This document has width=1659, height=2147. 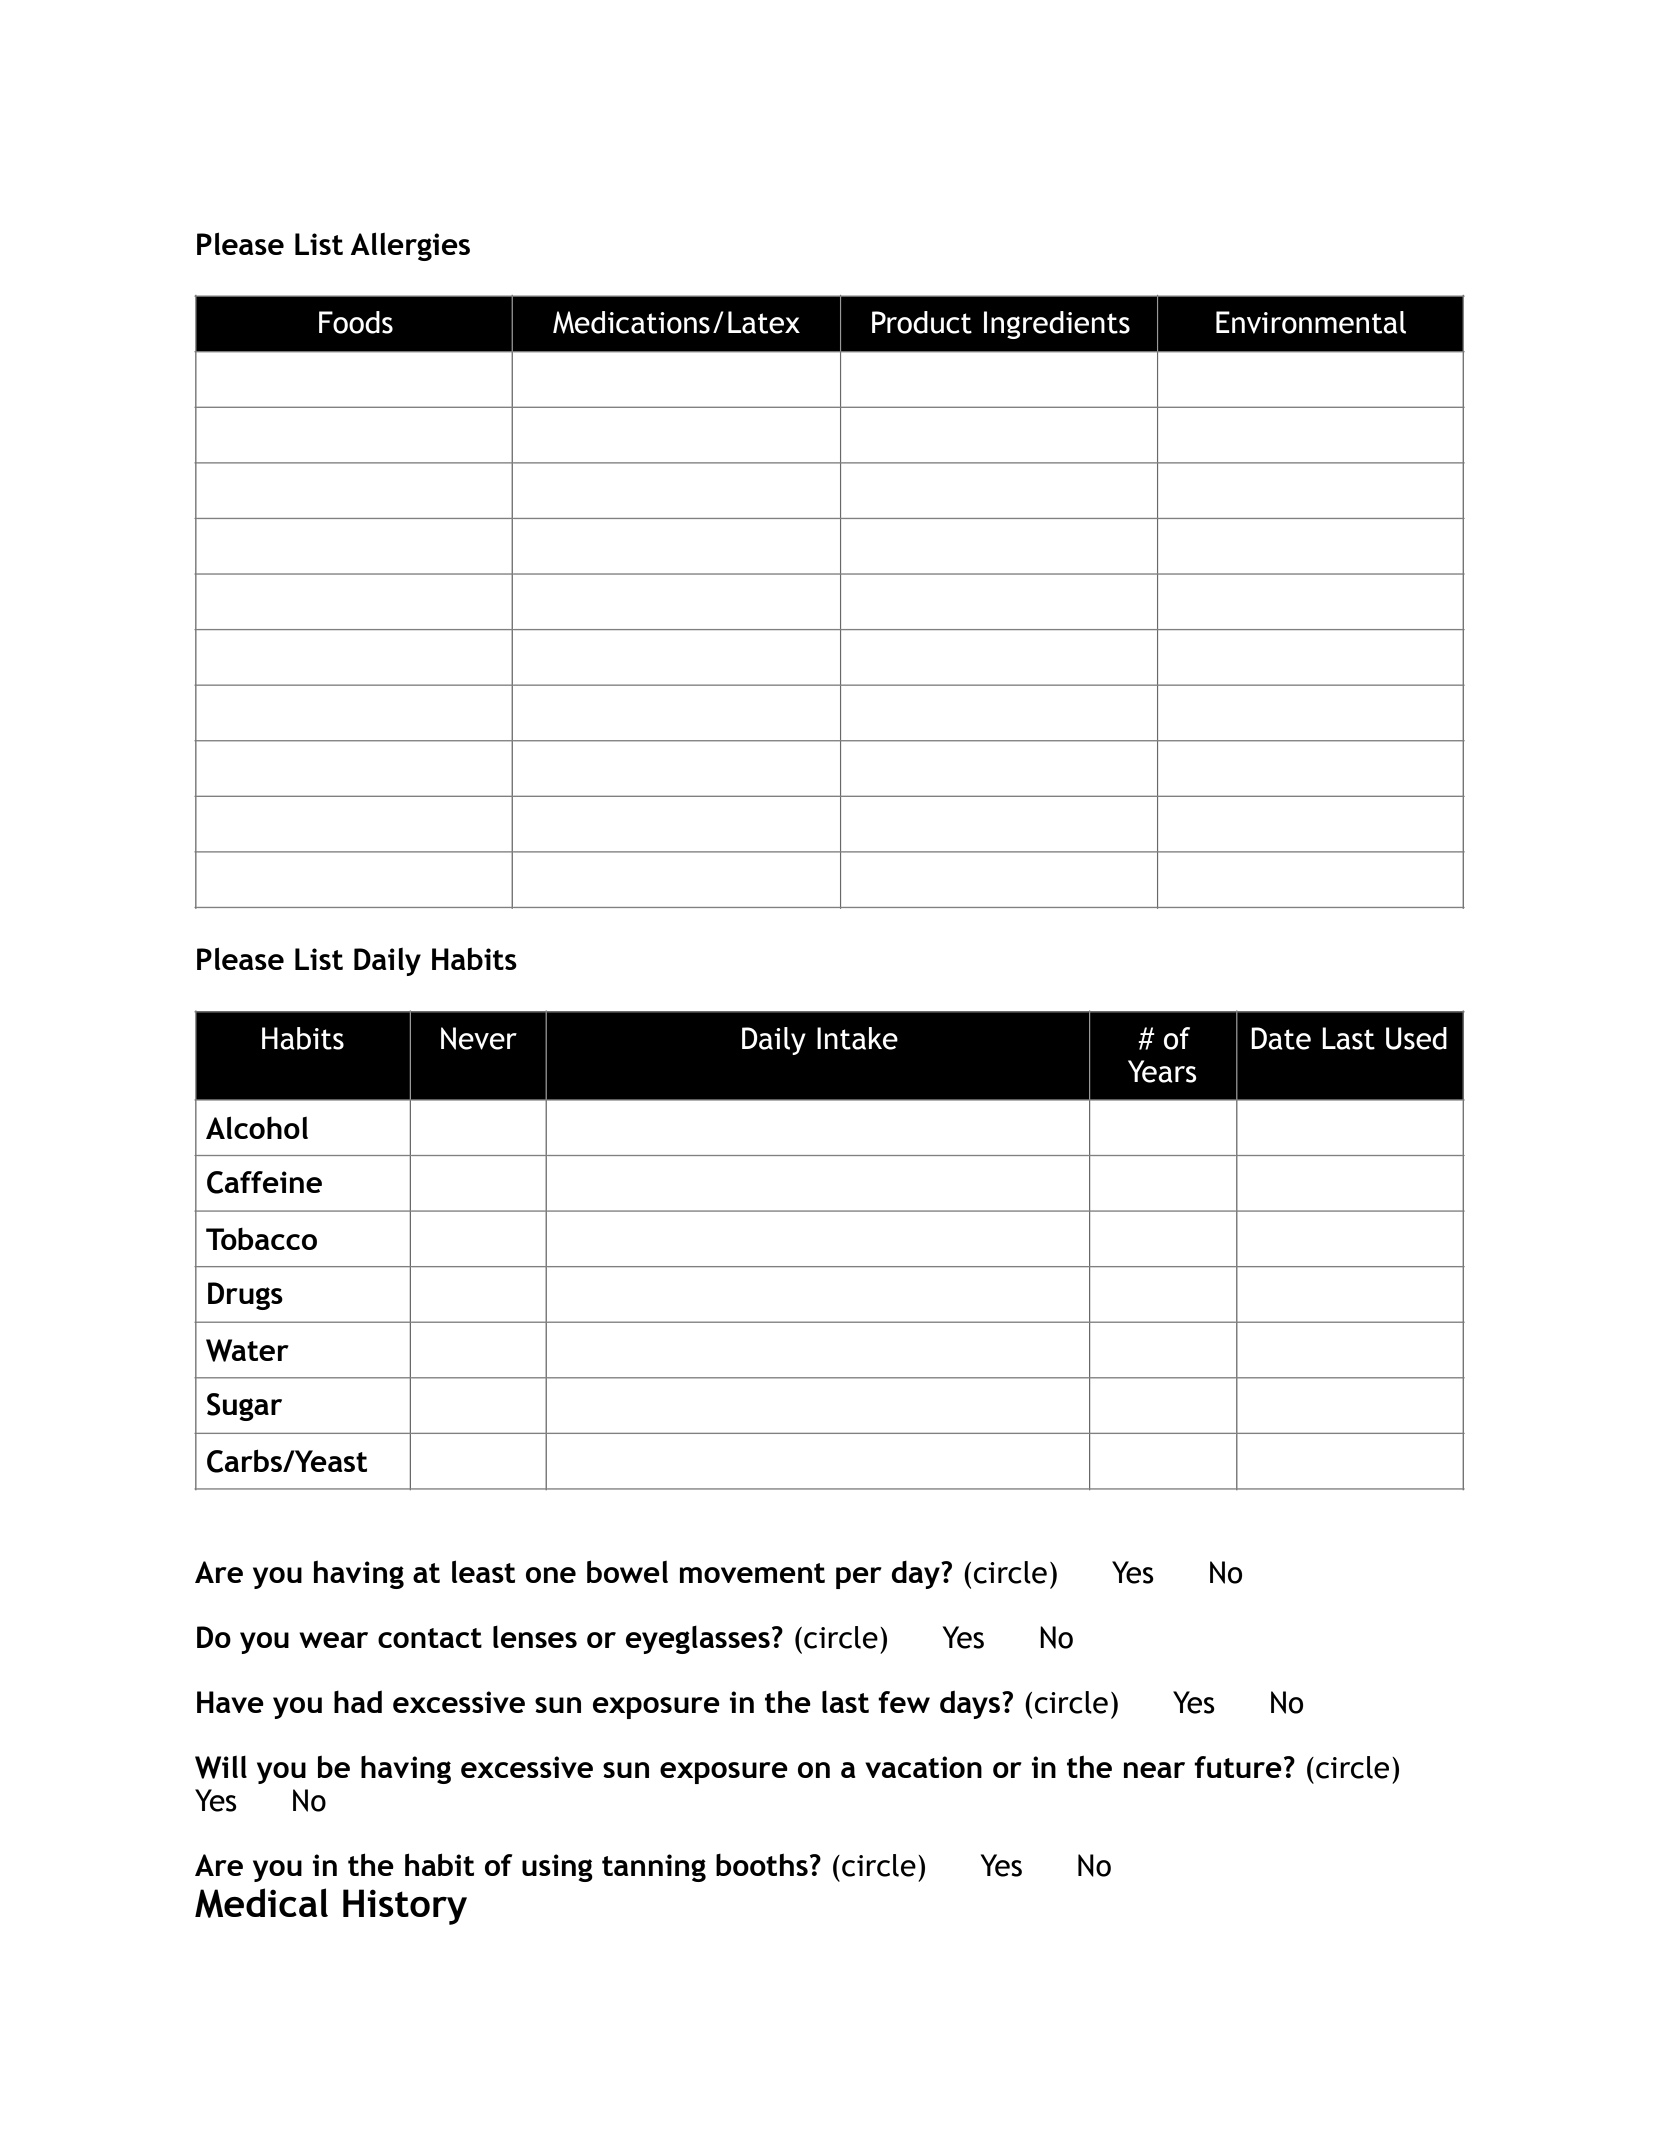 I want to click on booths, so click(x=762, y=1864).
